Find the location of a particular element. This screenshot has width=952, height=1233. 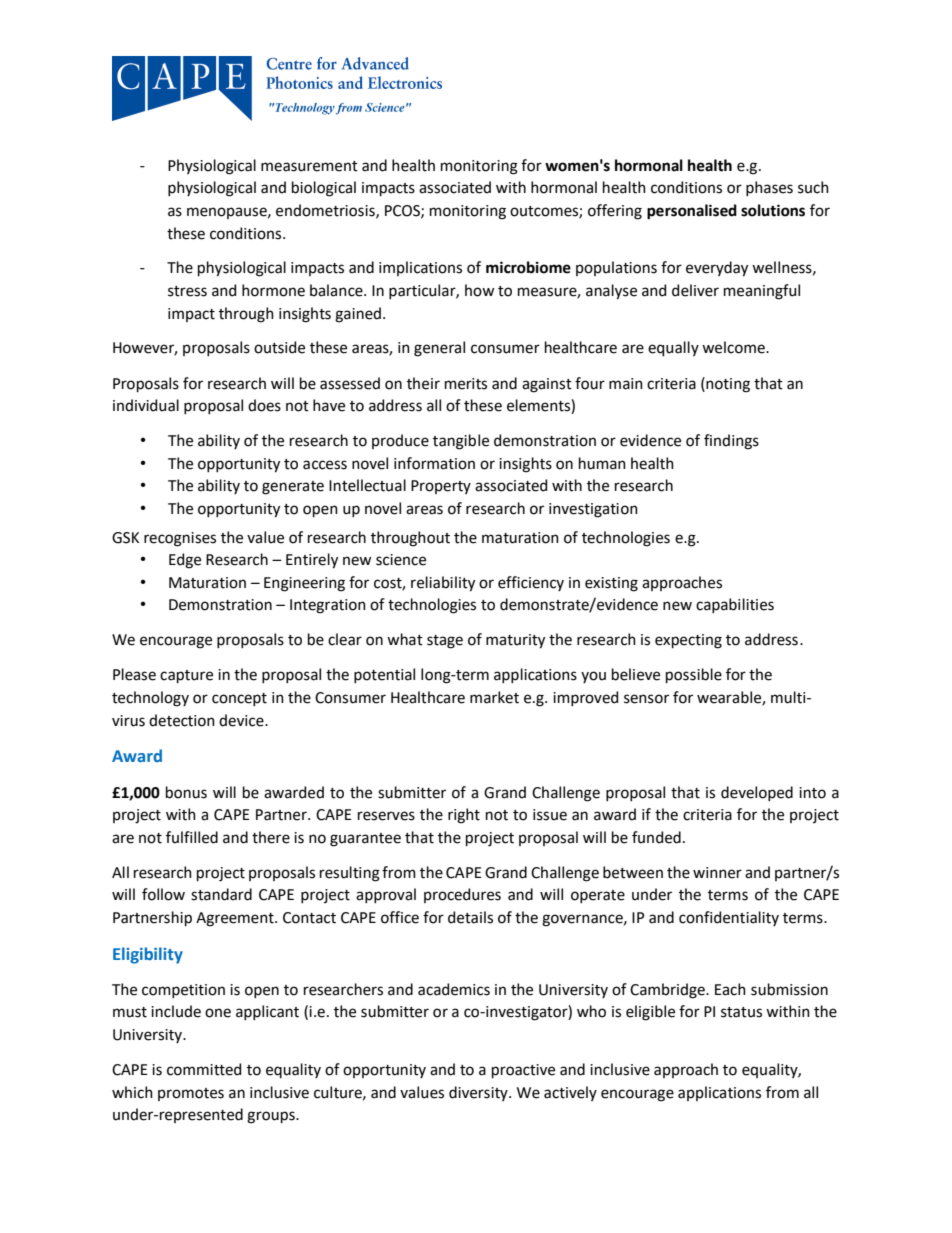

tangible is located at coordinates (461, 442).
